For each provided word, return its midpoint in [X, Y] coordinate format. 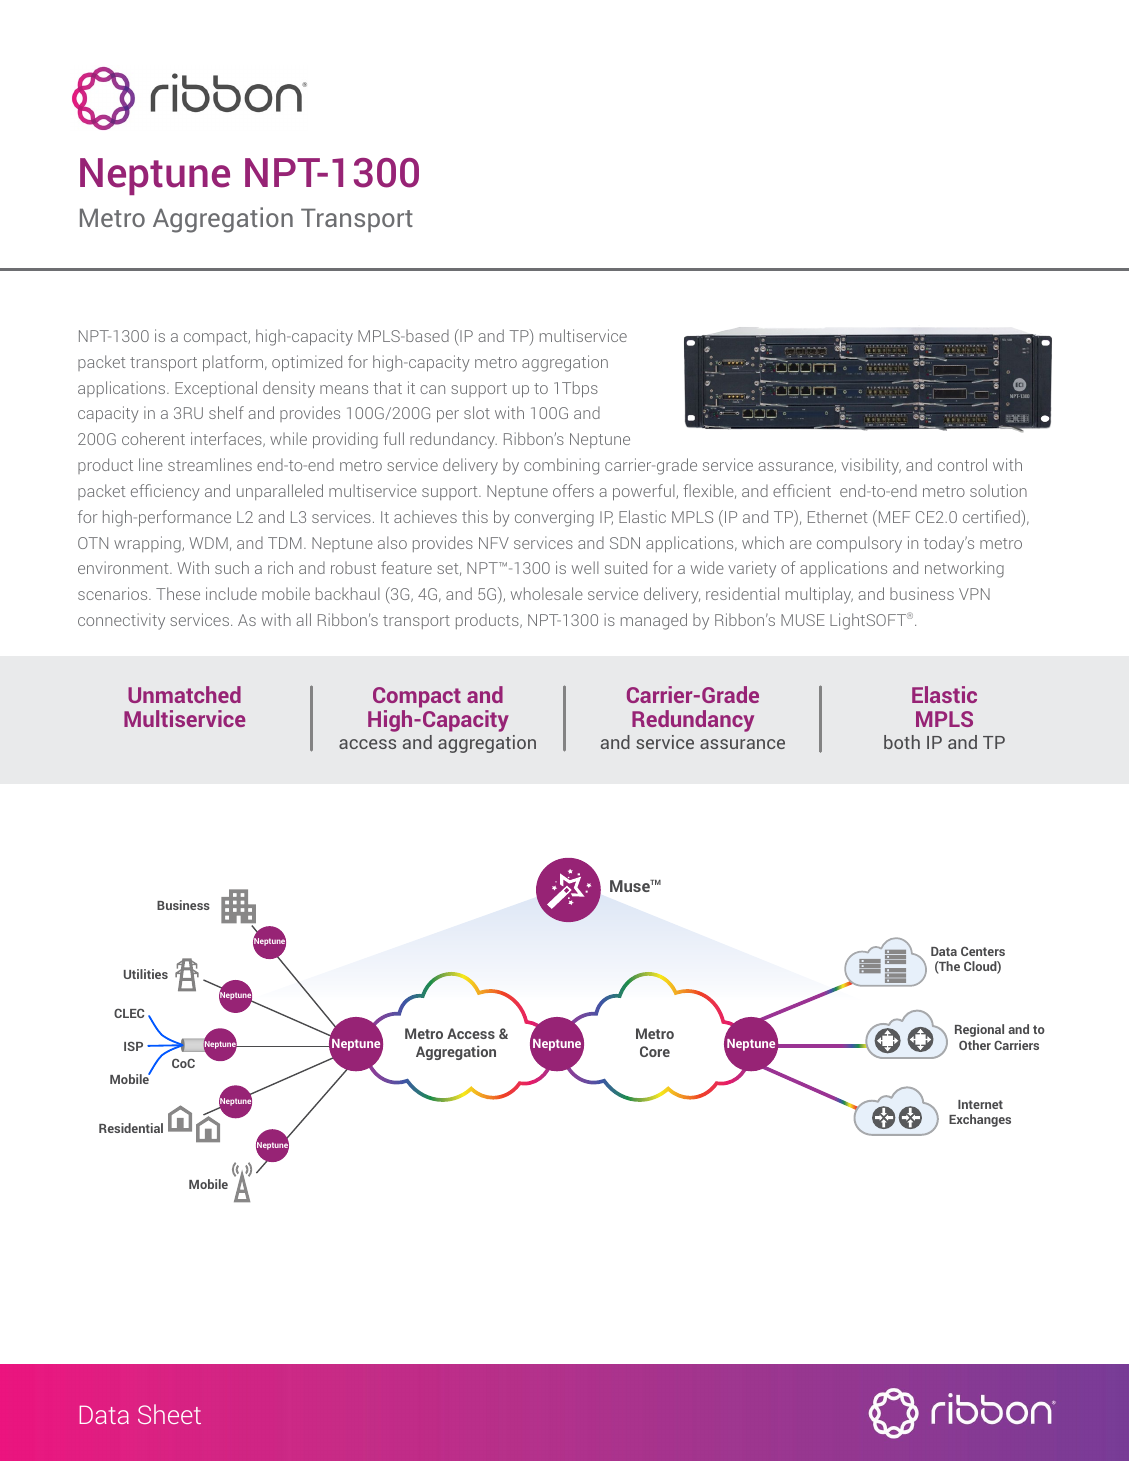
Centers [983, 951]
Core [655, 1051]
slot [477, 412]
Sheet [169, 1414]
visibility [871, 466]
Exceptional [216, 389]
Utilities [146, 974]
